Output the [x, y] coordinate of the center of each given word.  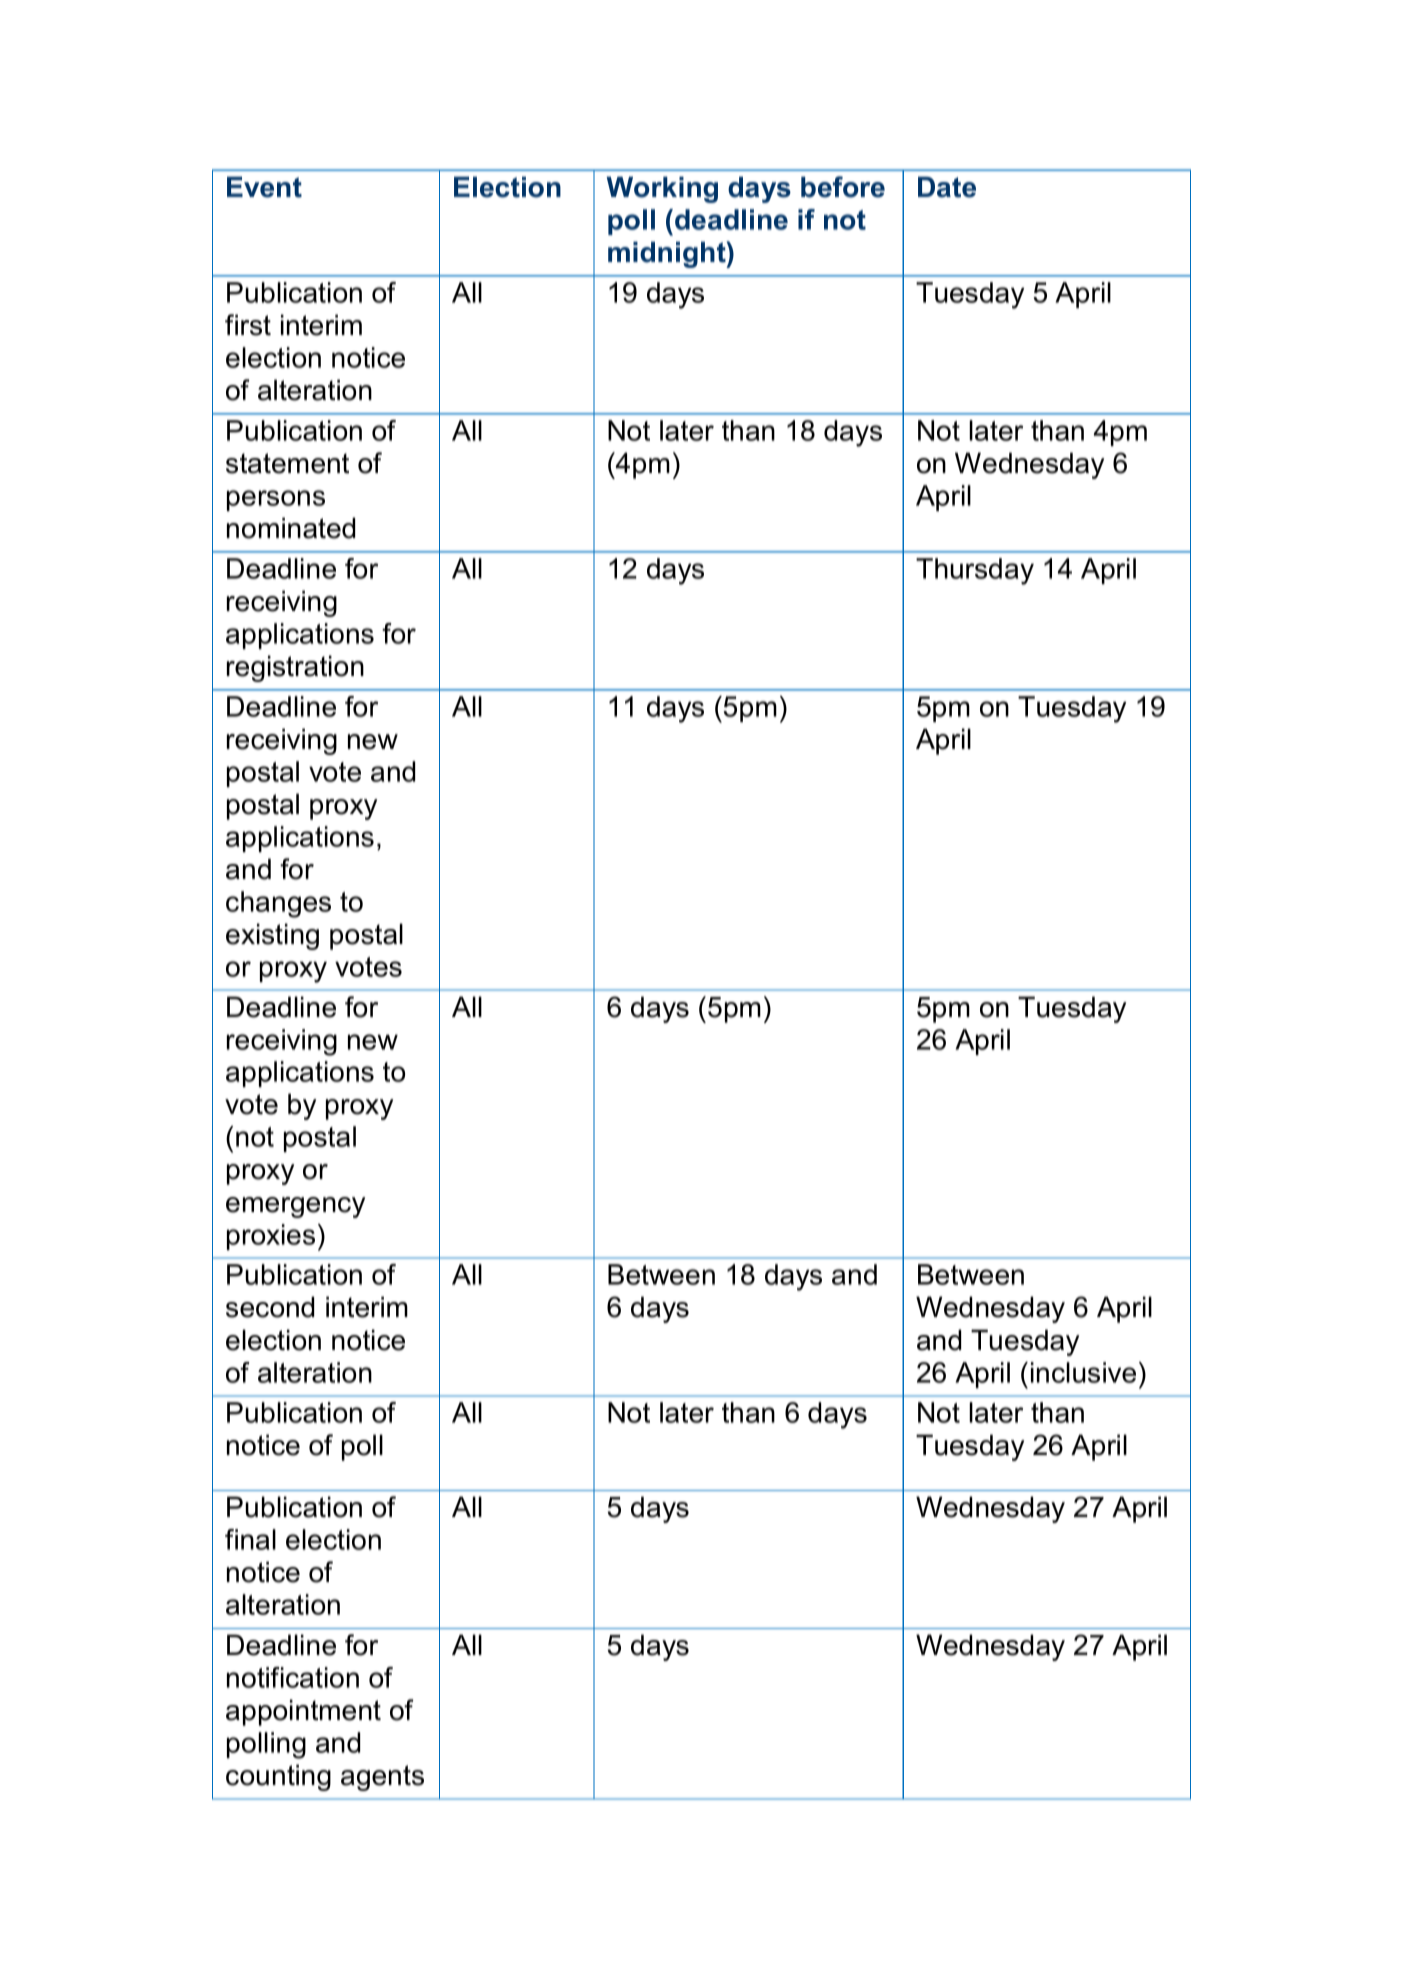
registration [295, 668]
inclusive [1083, 1372]
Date [947, 187]
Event [264, 187]
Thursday [975, 571]
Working [662, 189]
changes [278, 904]
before [843, 187]
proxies [271, 1237]
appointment [303, 1712]
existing [272, 936]
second [270, 1307]
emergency [295, 1207]
